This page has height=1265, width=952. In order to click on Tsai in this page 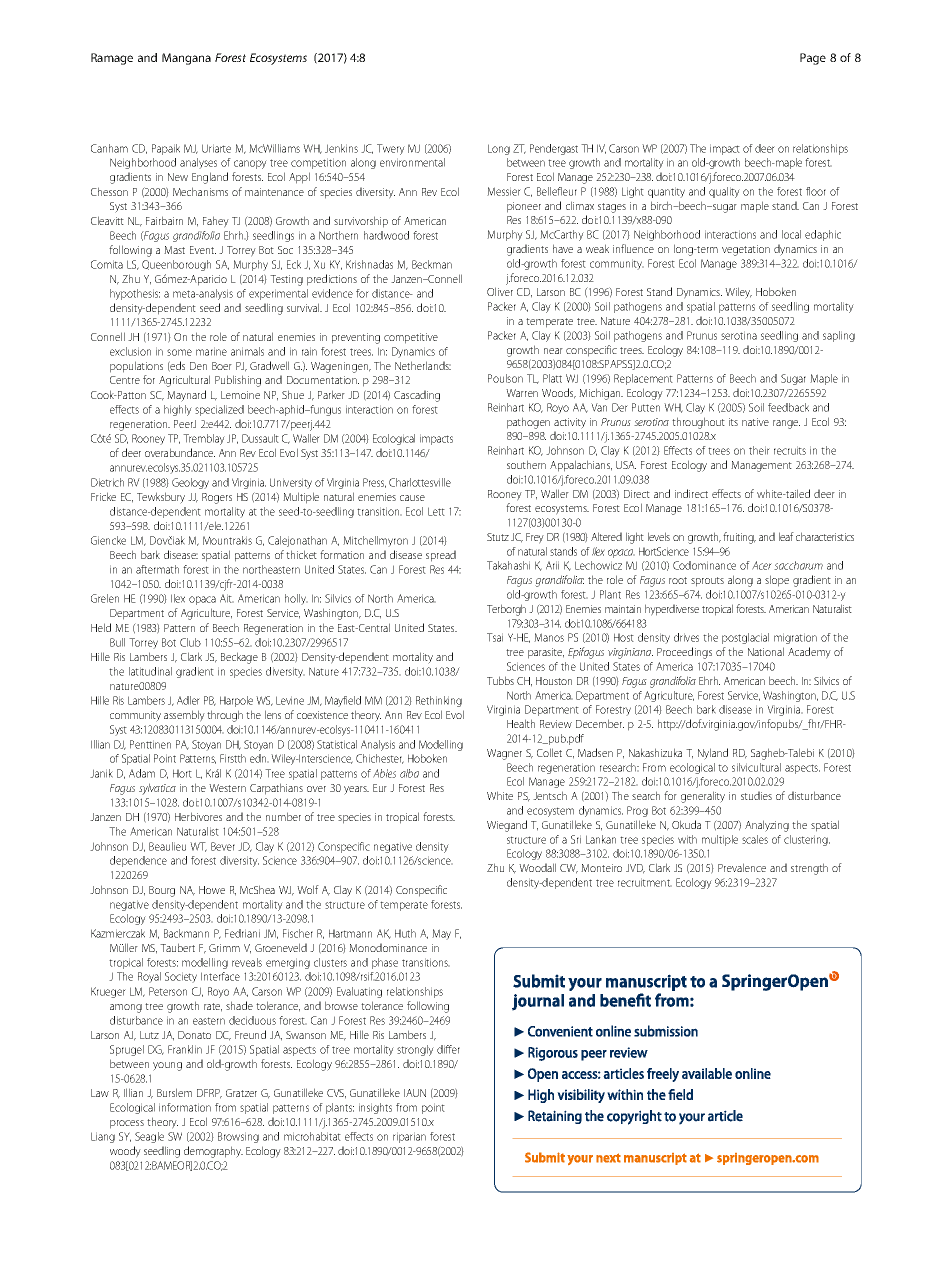, I will do `click(495, 637)`.
